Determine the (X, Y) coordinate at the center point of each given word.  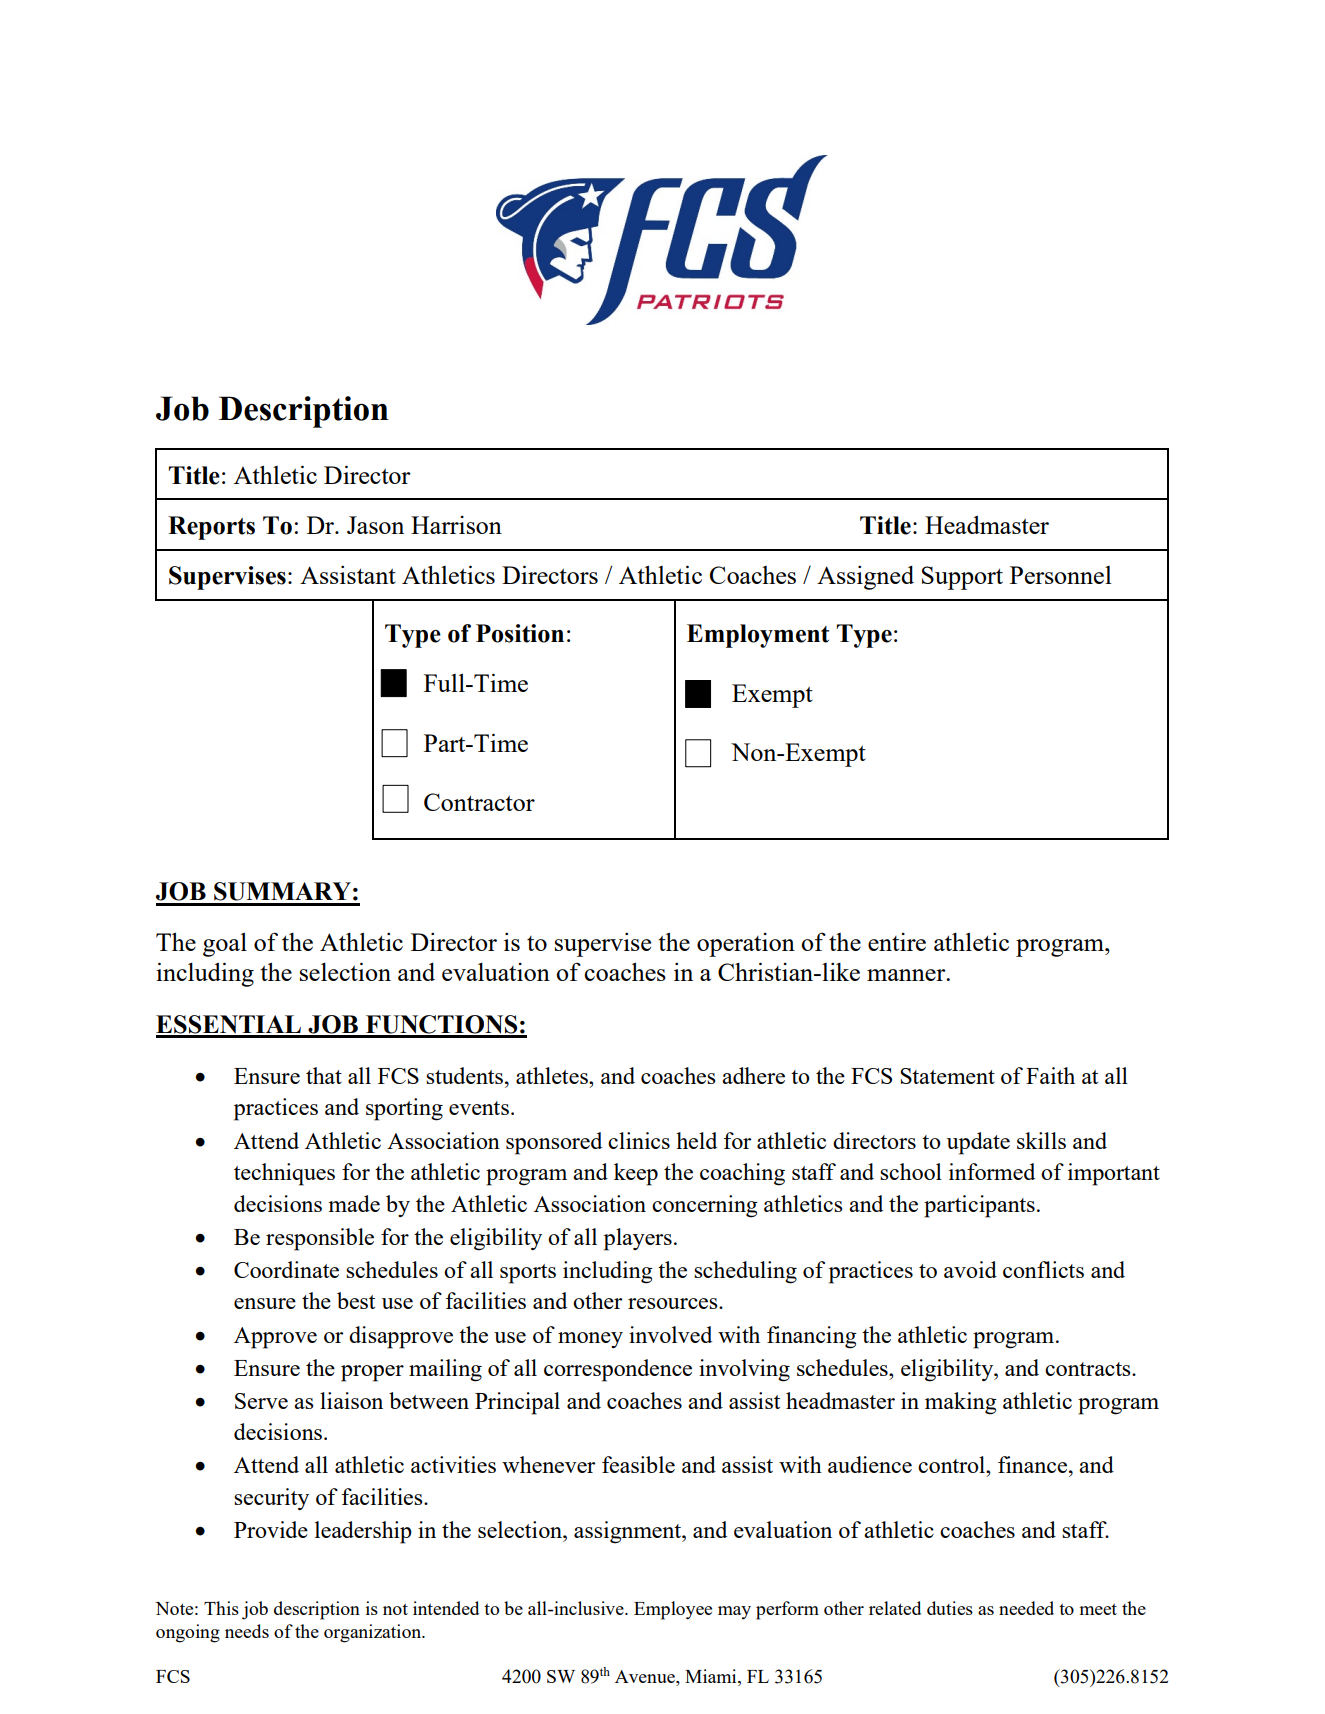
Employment (758, 636)
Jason (375, 525)
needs (247, 1631)
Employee (673, 1610)
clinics (639, 1140)
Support (962, 578)
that (324, 1075)
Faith (1050, 1075)
